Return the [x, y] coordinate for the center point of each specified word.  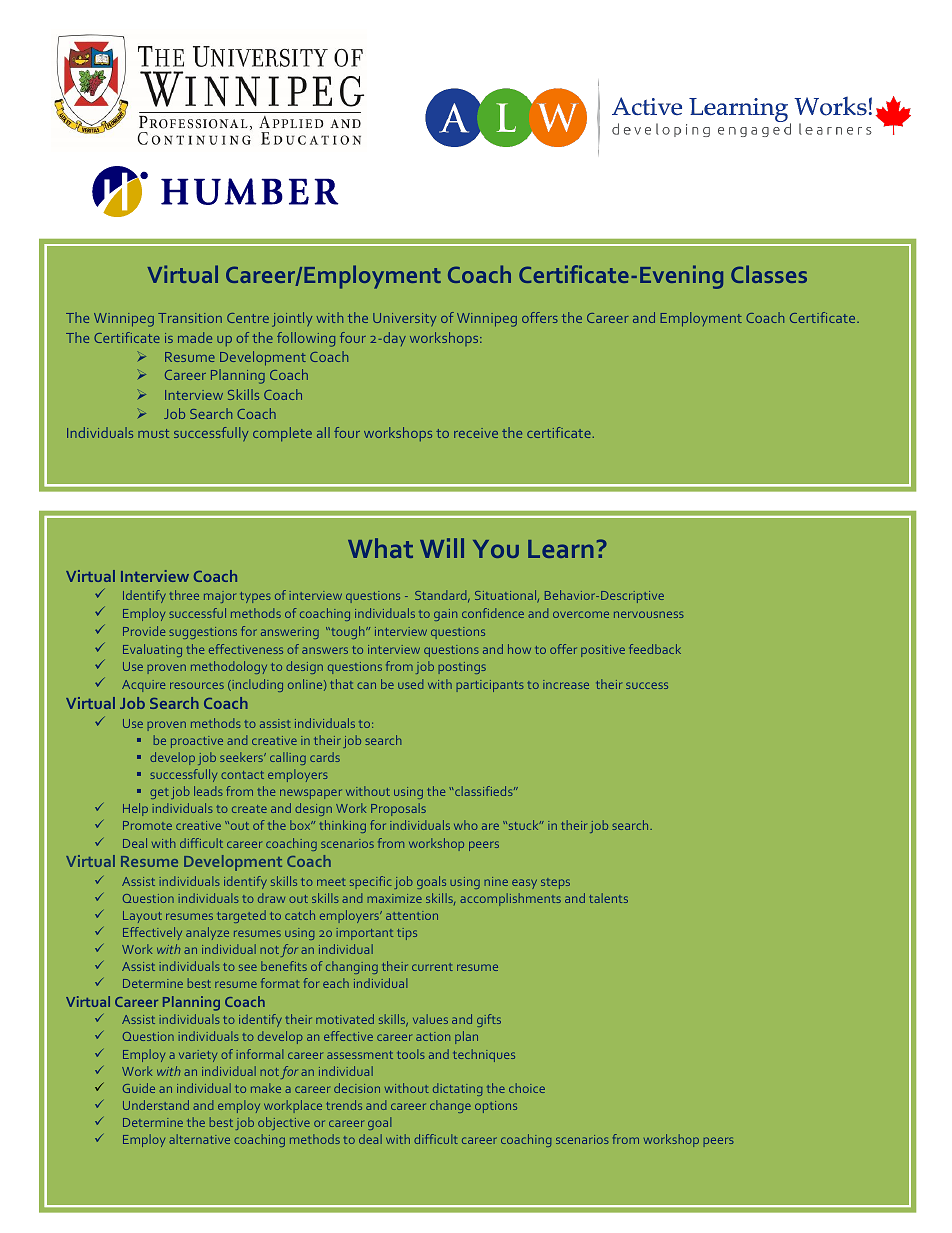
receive [476, 433]
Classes [769, 274]
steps [555, 883]
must [153, 433]
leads [208, 791]
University [404, 319]
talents [608, 898]
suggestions [203, 633]
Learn [561, 549]
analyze [207, 933]
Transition [190, 318]
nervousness [649, 614]
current [432, 967]
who [466, 825]
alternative [199, 1139]
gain [445, 615]
